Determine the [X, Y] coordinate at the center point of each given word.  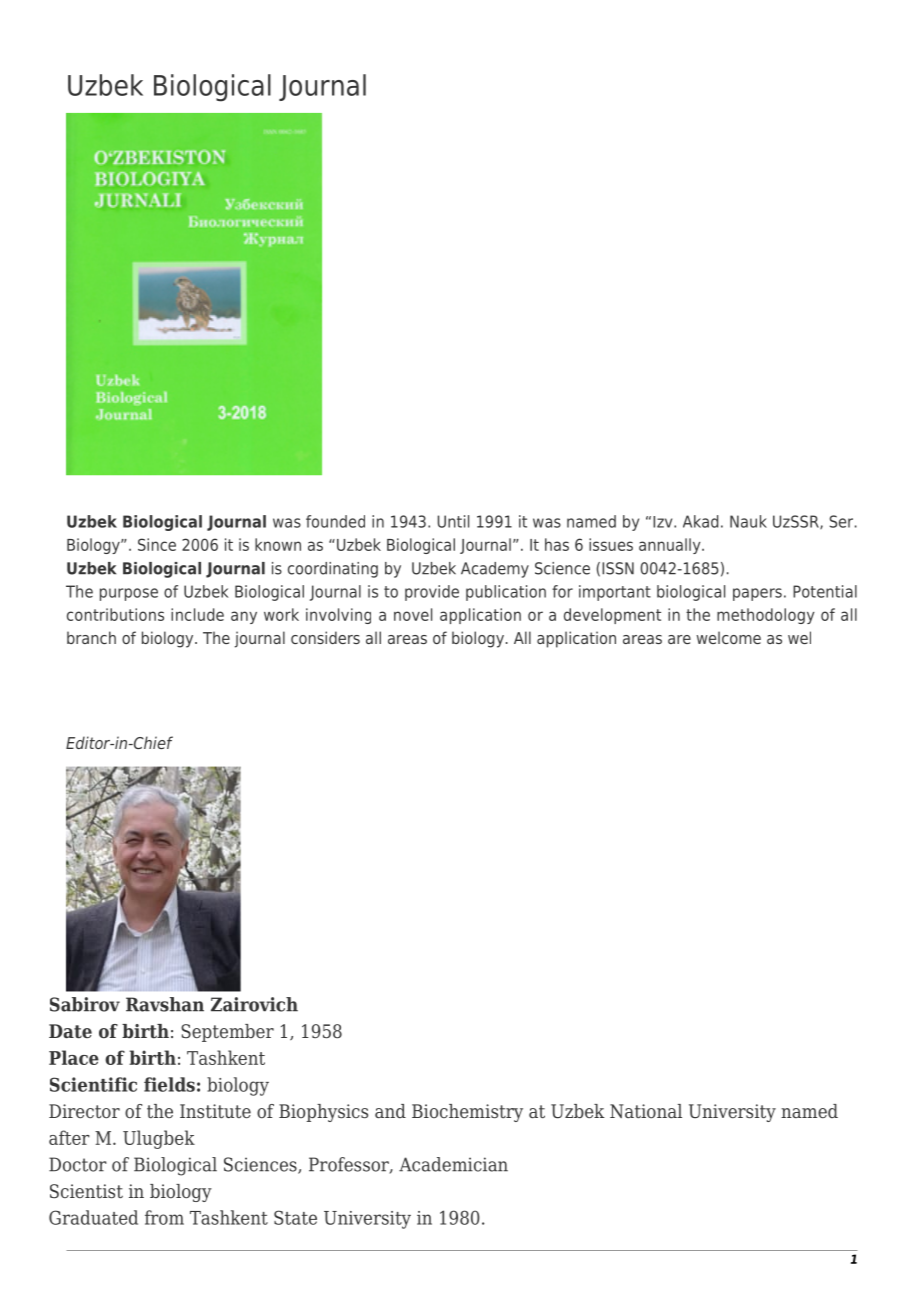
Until [453, 521]
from [164, 1217]
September [227, 1033]
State [295, 1217]
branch [91, 637]
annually [671, 546]
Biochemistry [467, 1113]
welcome [728, 637]
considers [325, 637]
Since [157, 544]
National [646, 1111]
